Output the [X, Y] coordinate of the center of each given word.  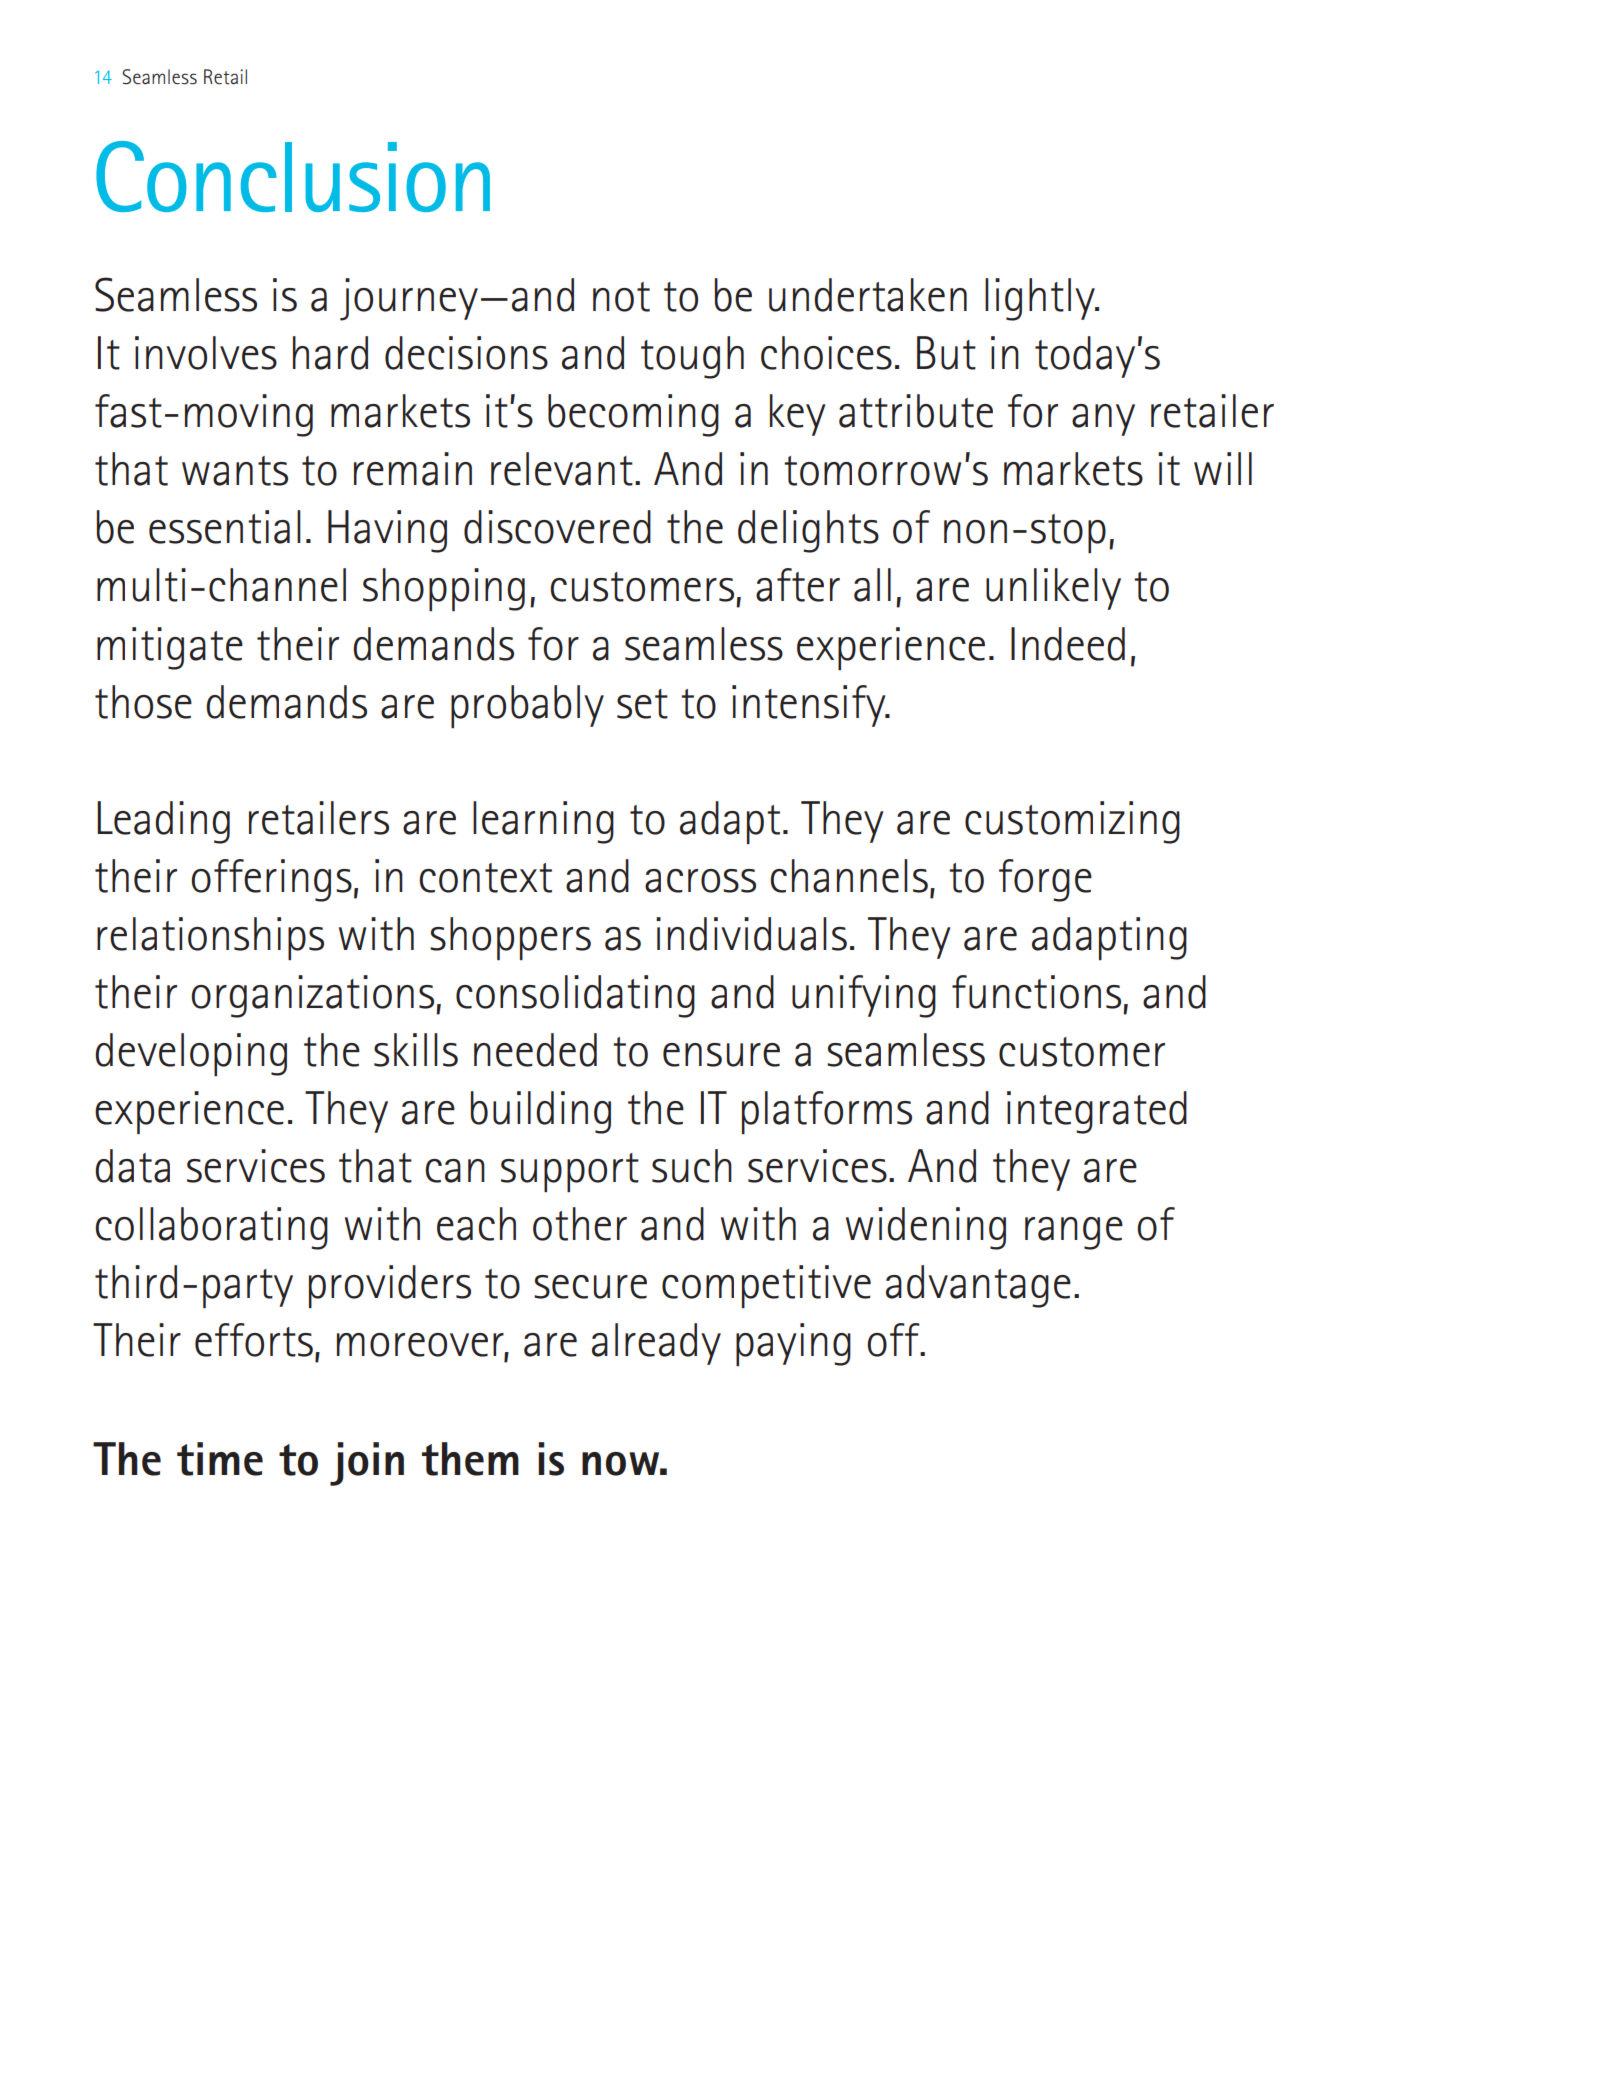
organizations [314, 996]
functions [1036, 992]
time [220, 1459]
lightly [1041, 299]
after [798, 585]
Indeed [1068, 644]
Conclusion [293, 176]
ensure [721, 1055]
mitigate [170, 648]
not [621, 297]
